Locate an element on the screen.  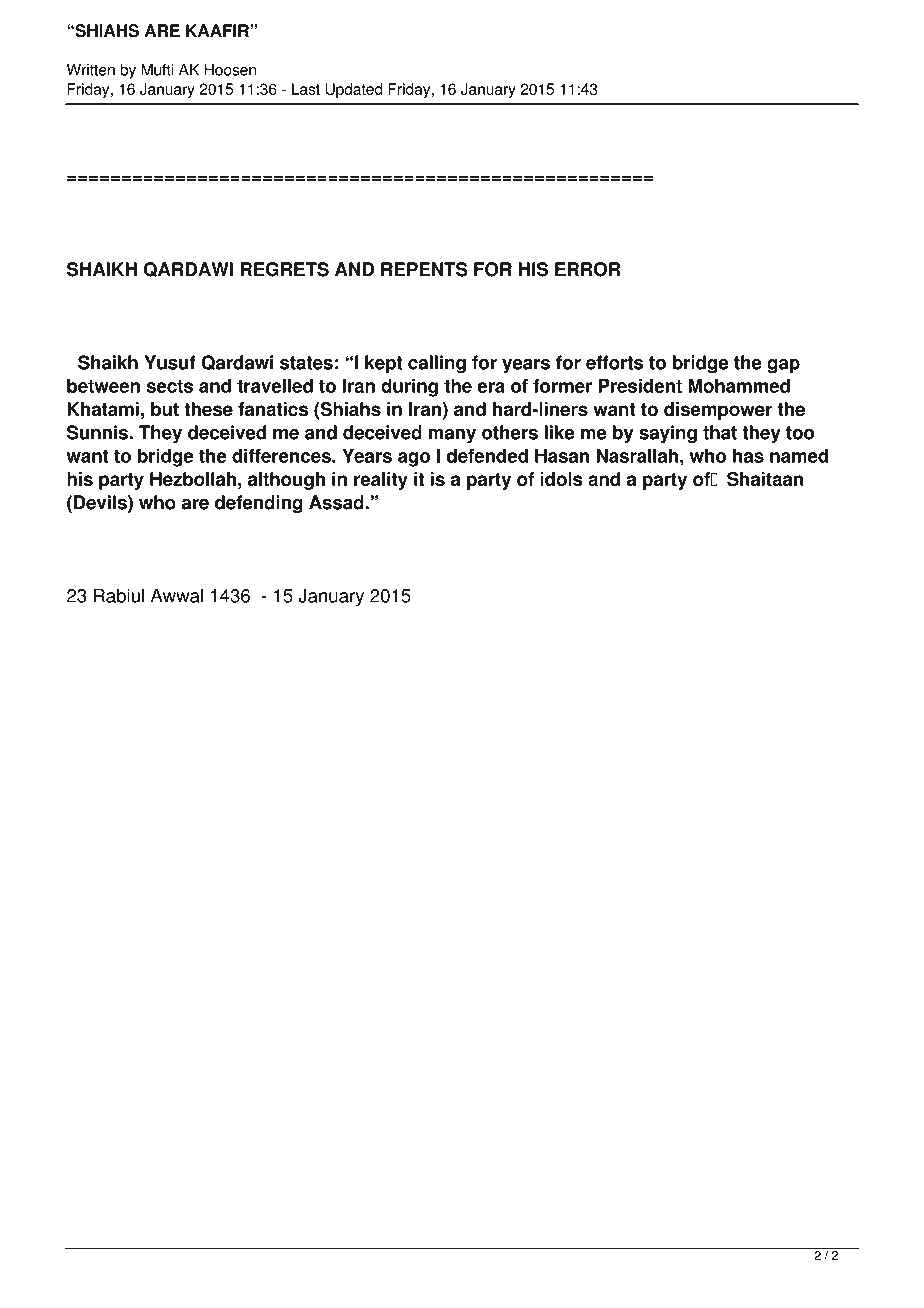
many is located at coordinates (452, 436).
